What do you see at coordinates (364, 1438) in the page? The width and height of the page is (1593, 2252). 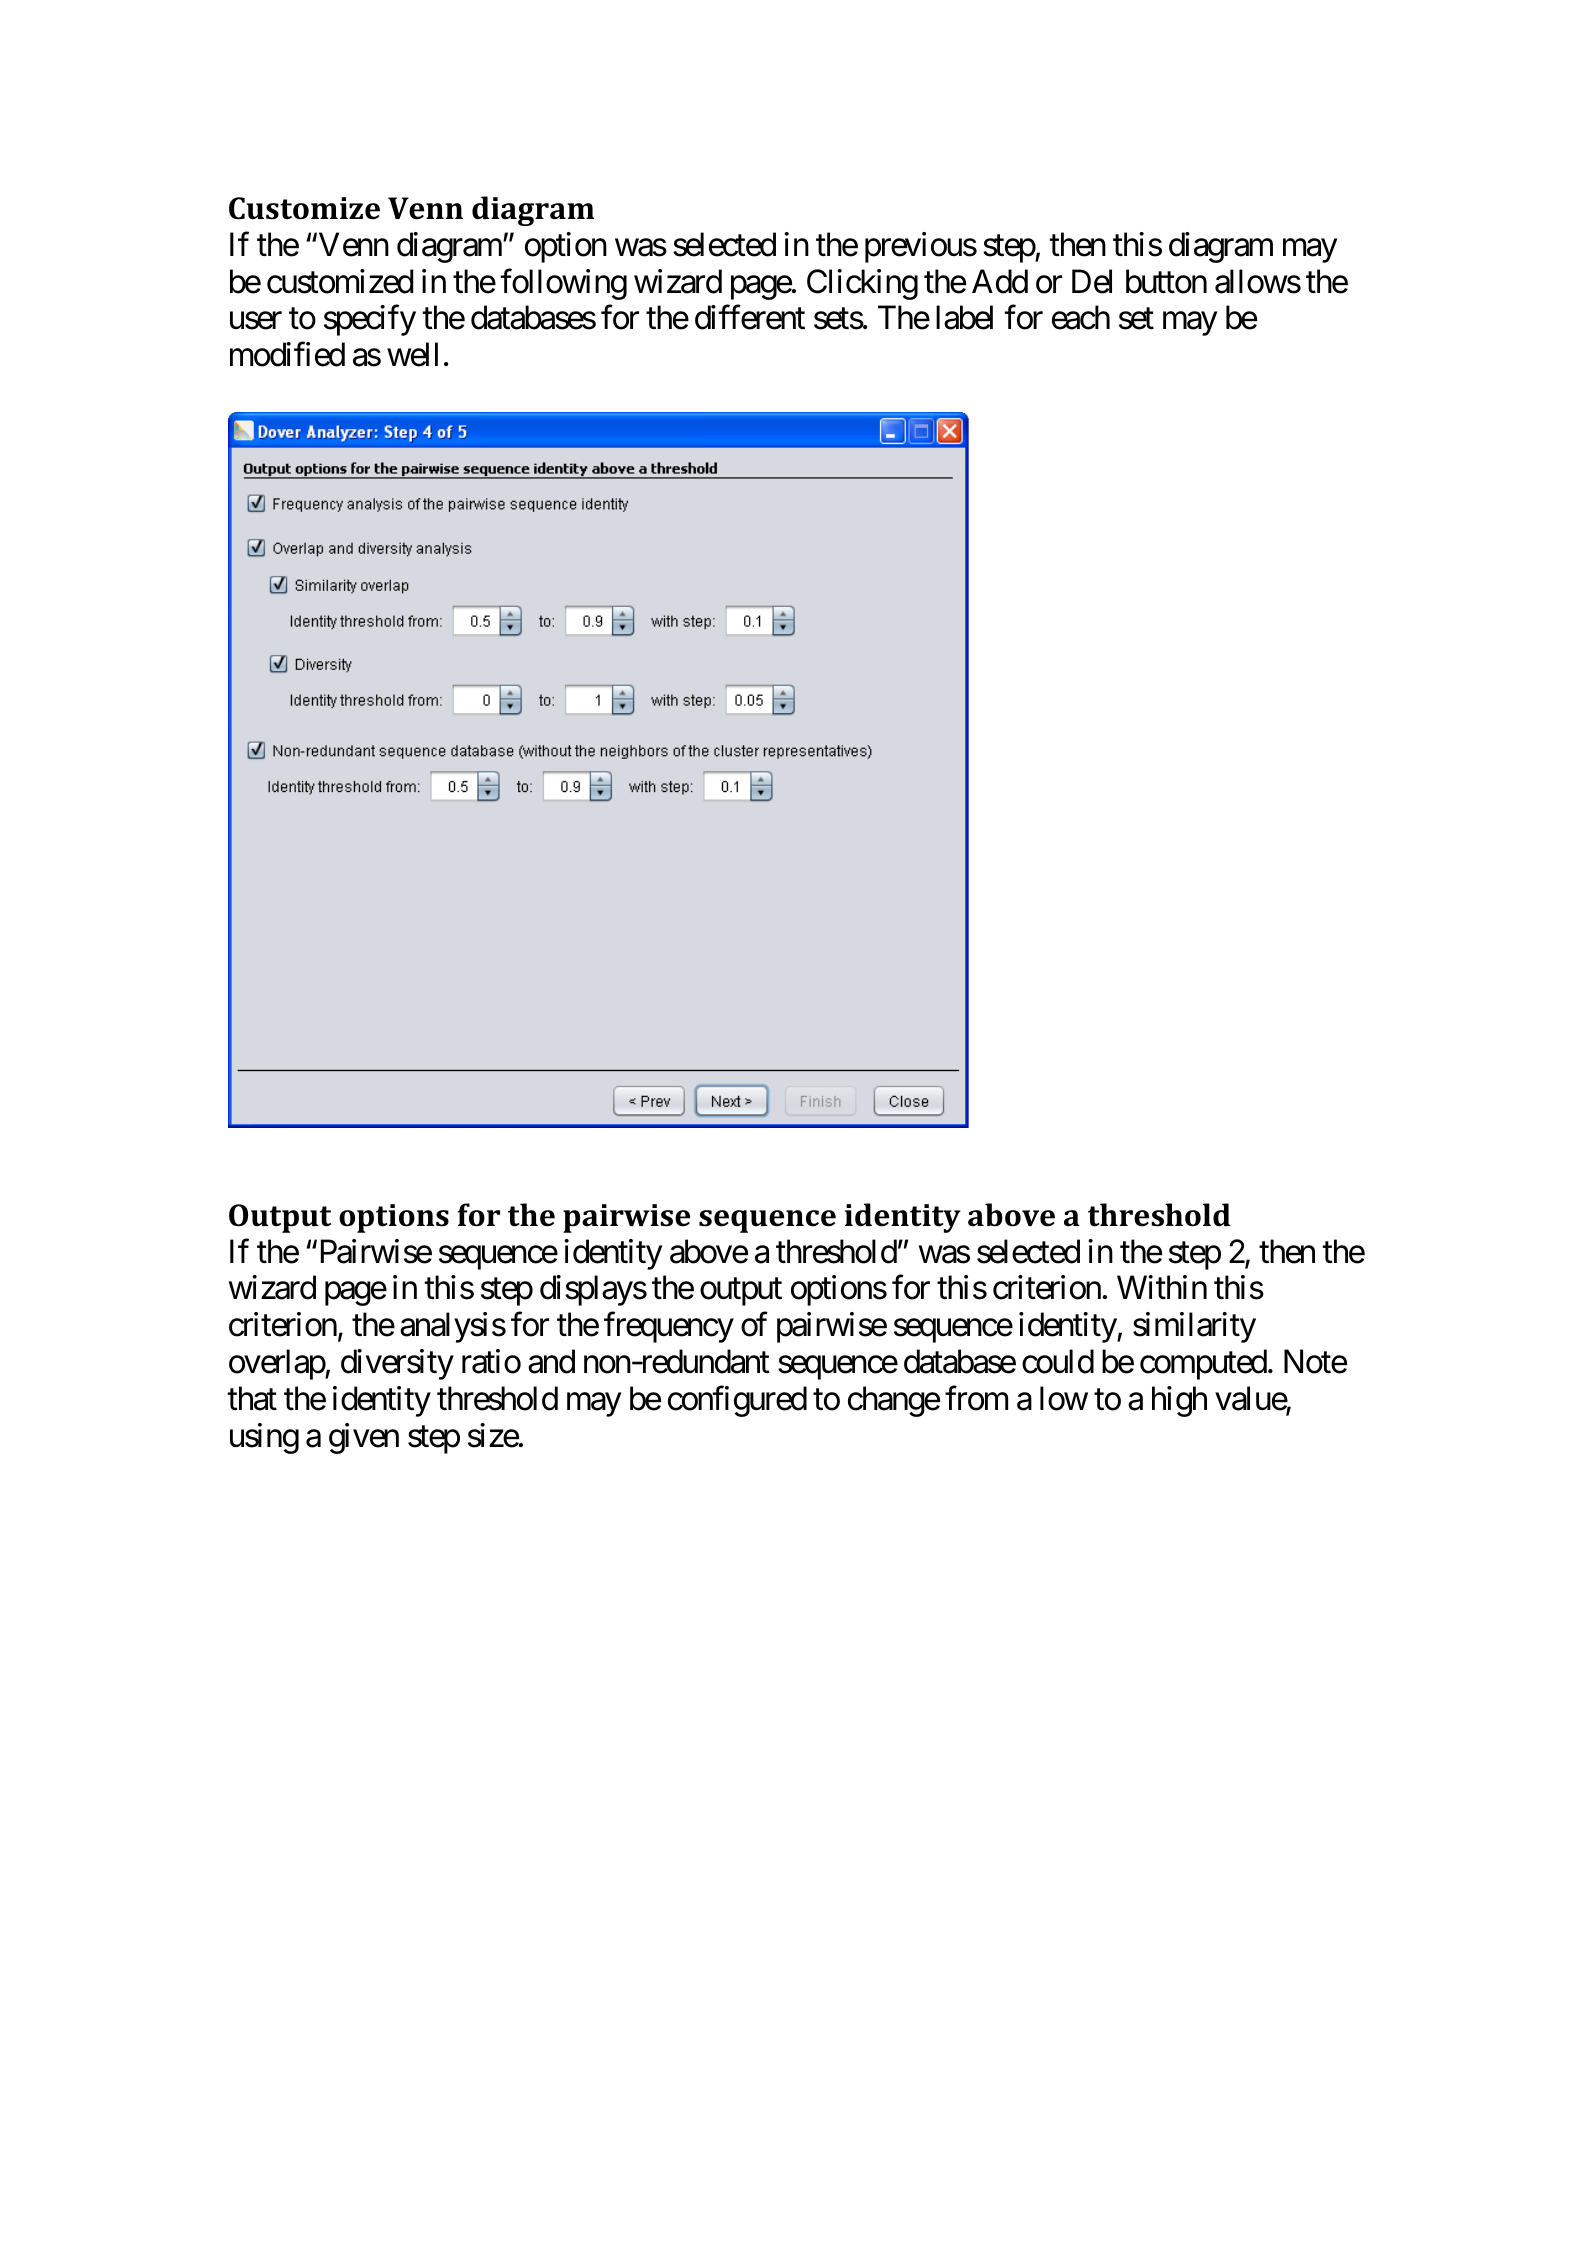 I see `given` at bounding box center [364, 1438].
